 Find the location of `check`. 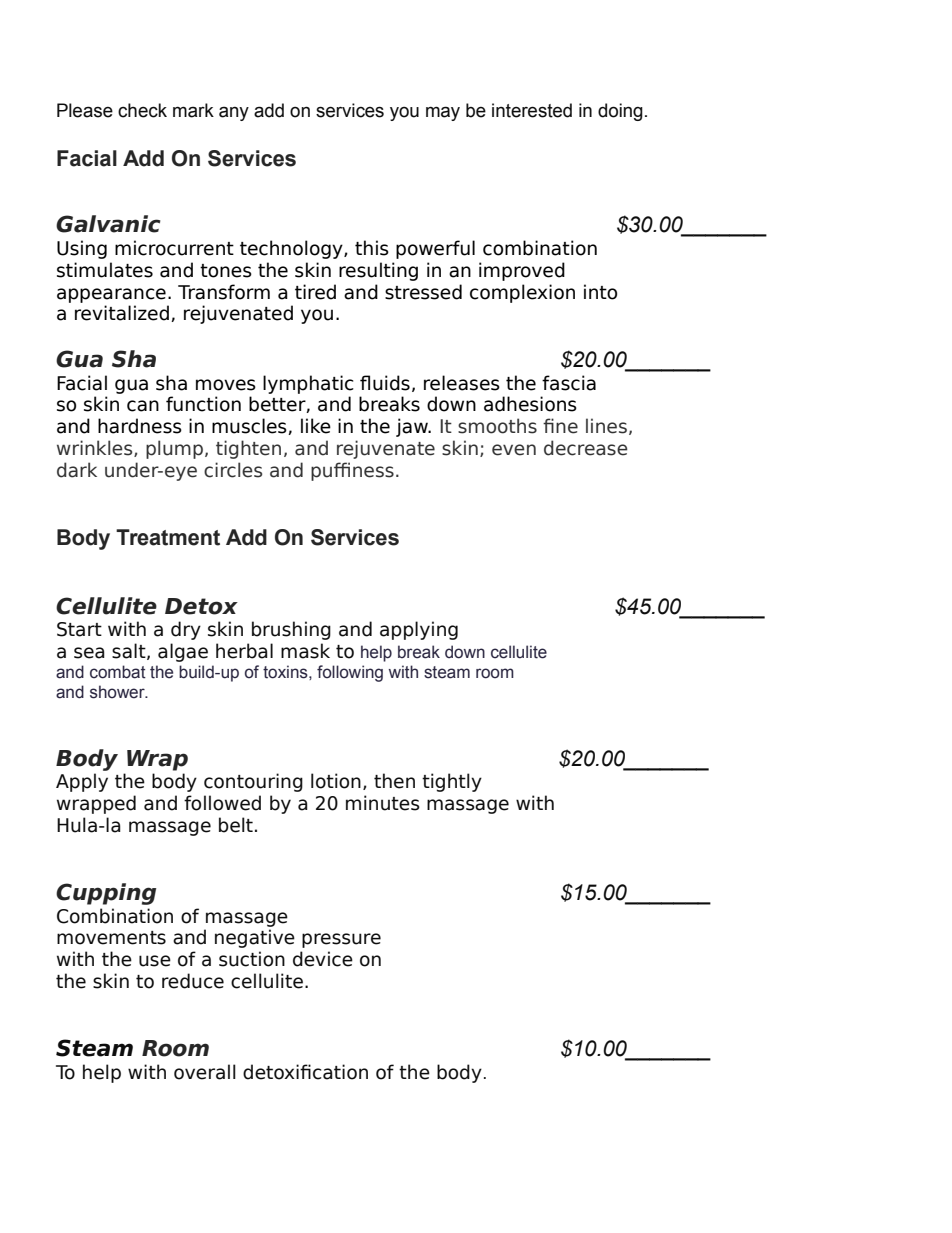

check is located at coordinates (142, 110).
